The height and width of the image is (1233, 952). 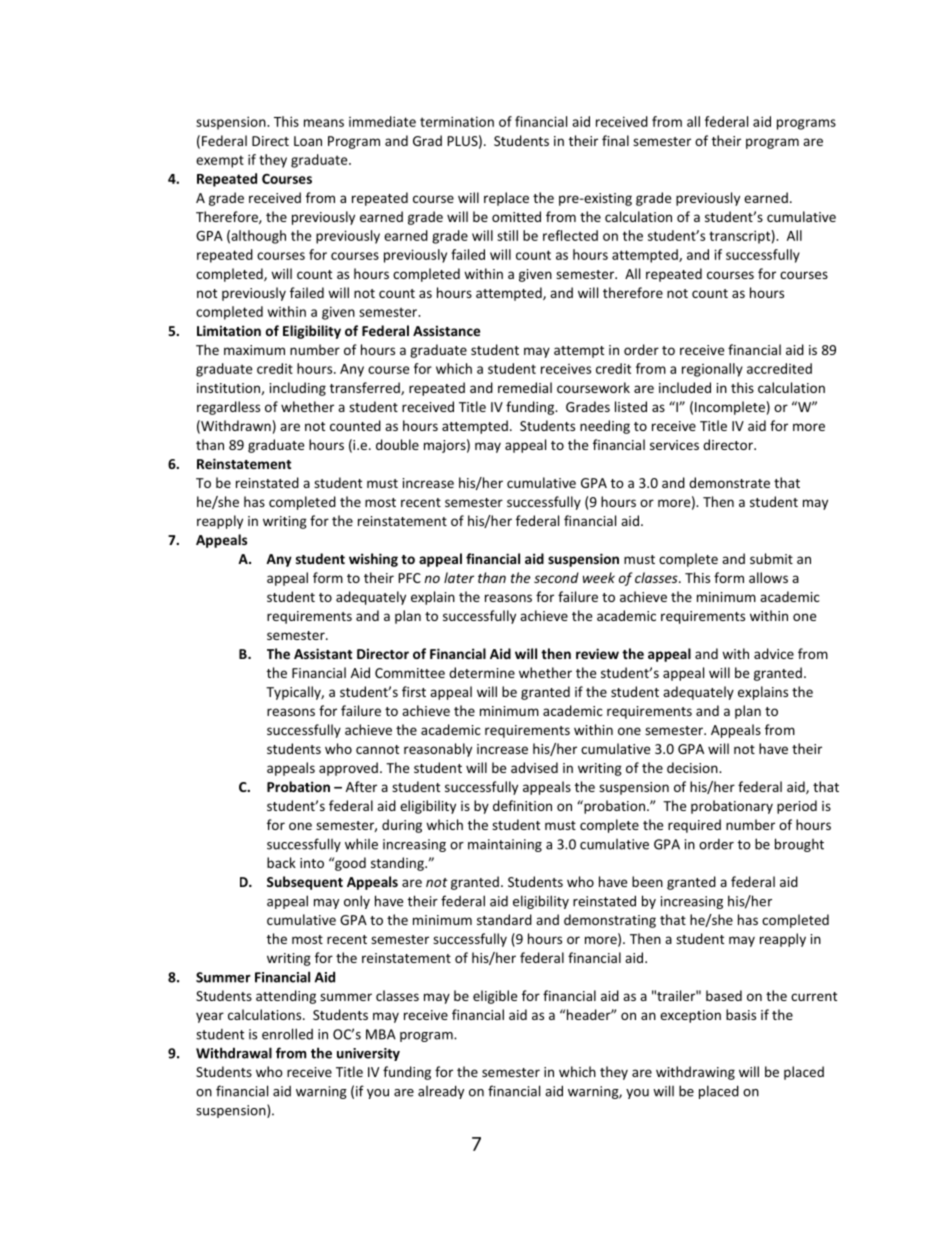 I want to click on basis, so click(x=741, y=1014).
